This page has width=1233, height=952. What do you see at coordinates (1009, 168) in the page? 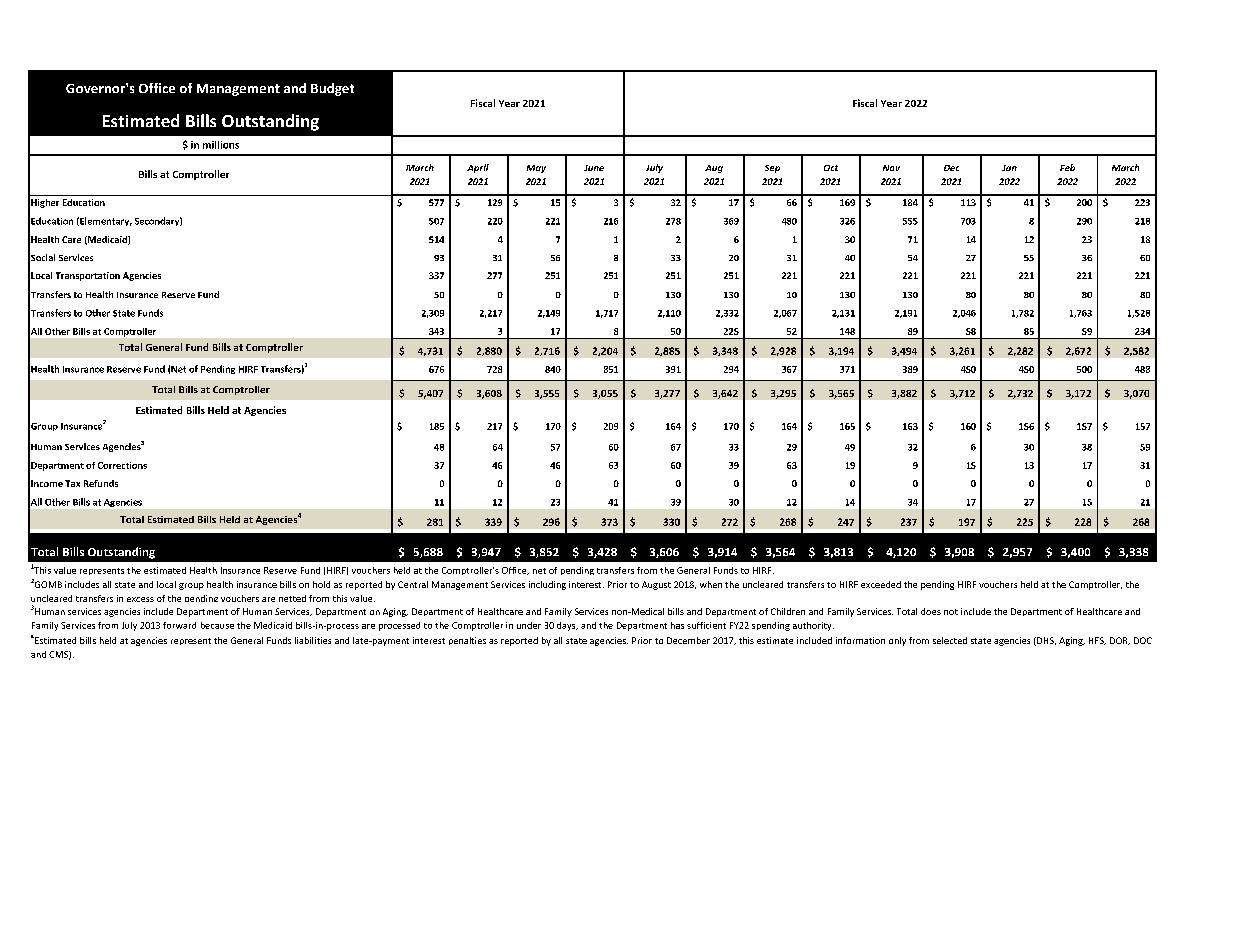
I see `Jan` at bounding box center [1009, 168].
